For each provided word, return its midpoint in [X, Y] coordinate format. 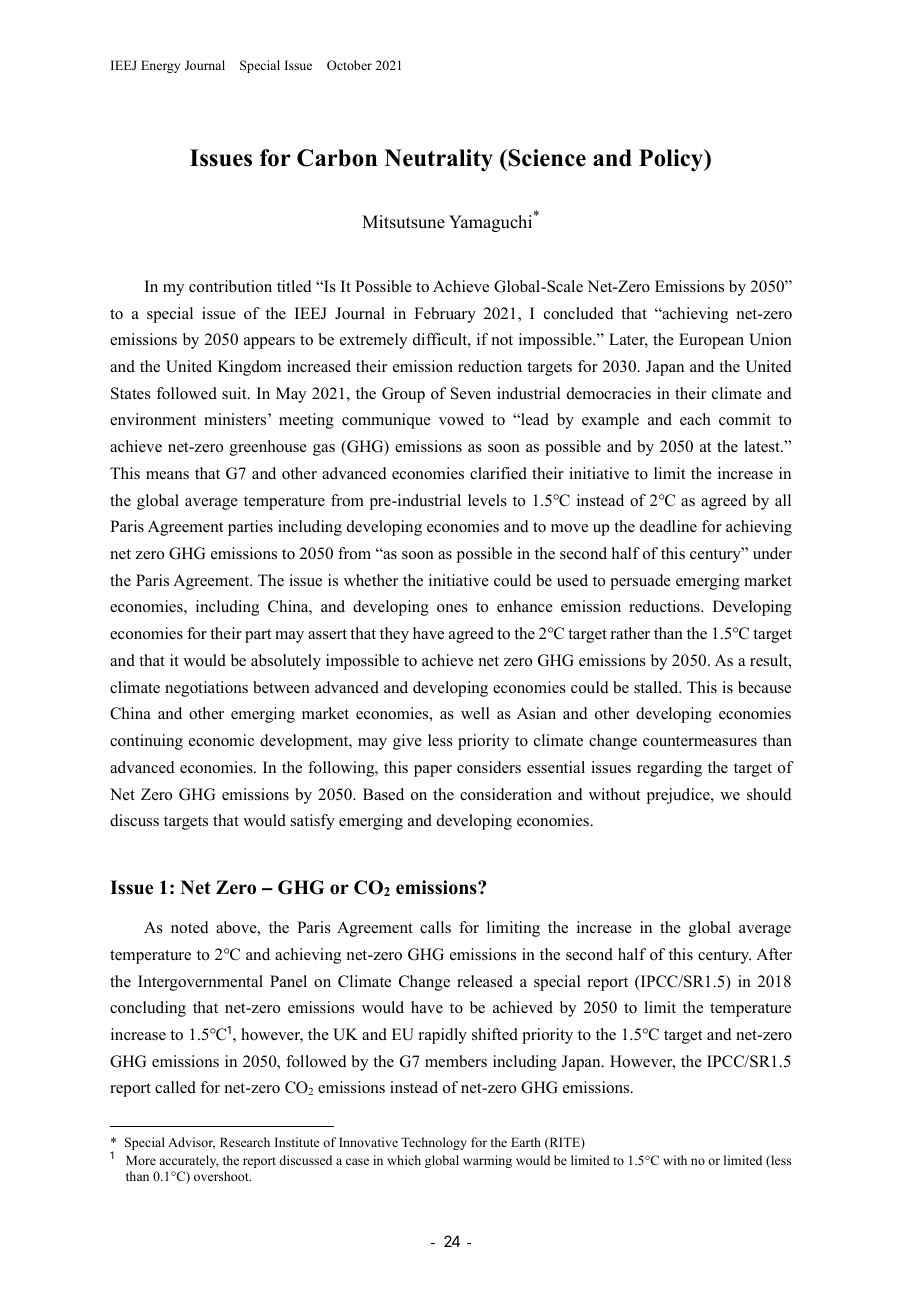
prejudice [679, 796]
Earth [526, 1142]
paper [433, 771]
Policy [672, 160]
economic [221, 740]
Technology [434, 1143]
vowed [461, 419]
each [695, 419]
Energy [160, 66]
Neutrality [439, 160]
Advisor [191, 1143]
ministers [236, 419]
